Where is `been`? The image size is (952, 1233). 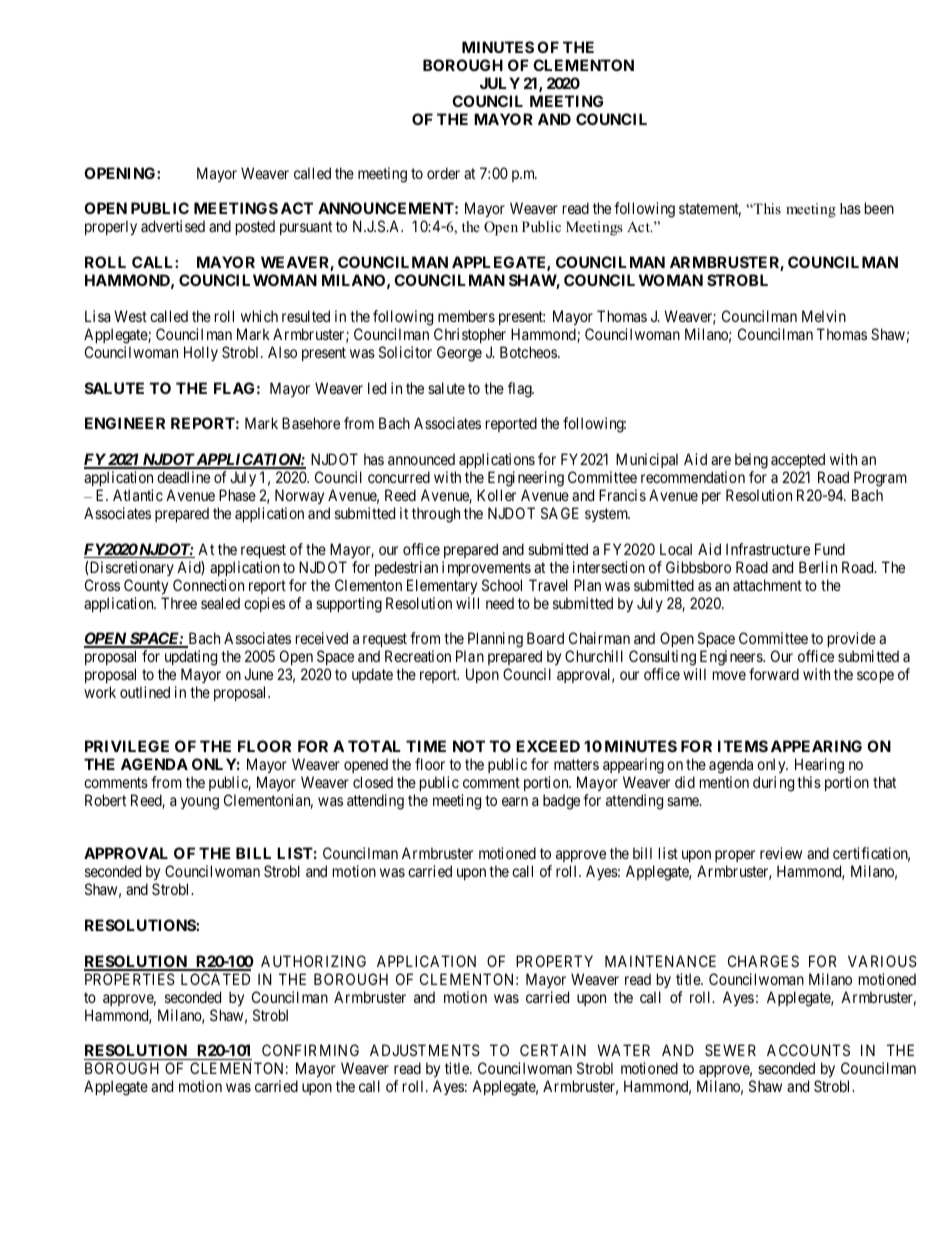
been is located at coordinates (879, 208).
